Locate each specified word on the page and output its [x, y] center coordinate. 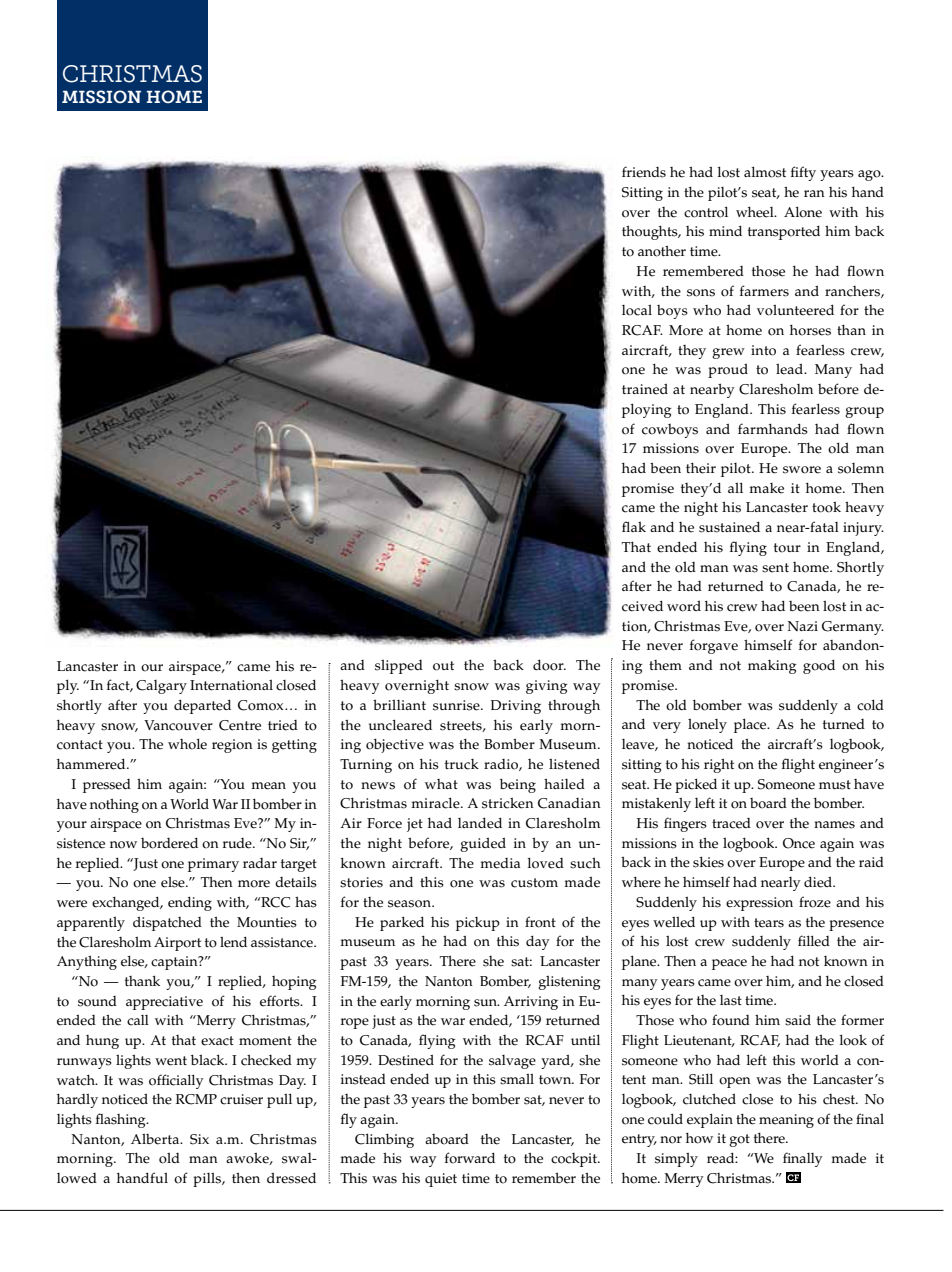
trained [645, 389]
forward [470, 1158]
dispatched [167, 924]
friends [644, 172]
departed [202, 706]
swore [802, 470]
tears [769, 923]
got [739, 1140]
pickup [478, 924]
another [662, 251]
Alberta [156, 1139]
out [443, 666]
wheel [756, 212]
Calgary [161, 687]
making [772, 667]
